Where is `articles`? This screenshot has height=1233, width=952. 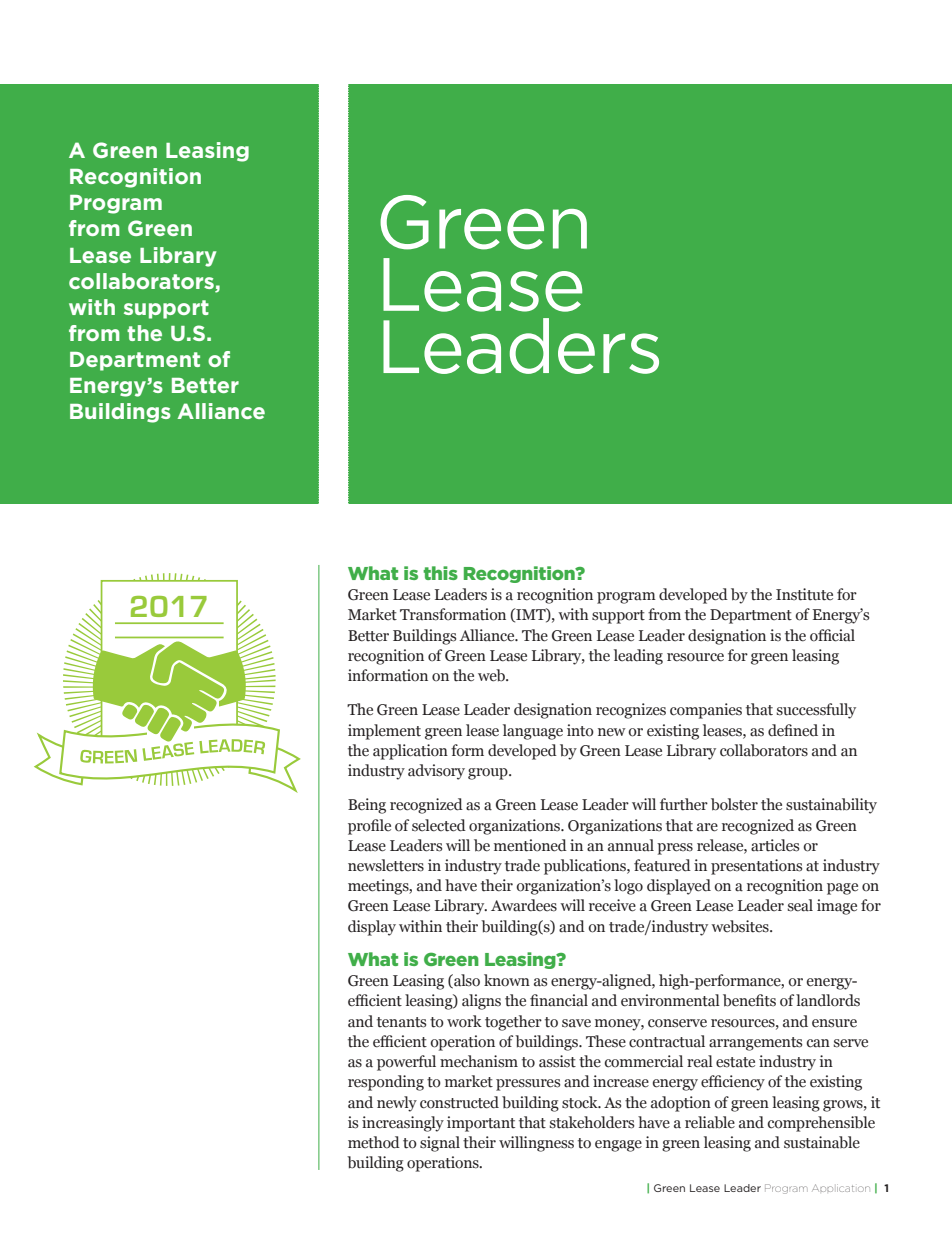 articles is located at coordinates (775, 845).
